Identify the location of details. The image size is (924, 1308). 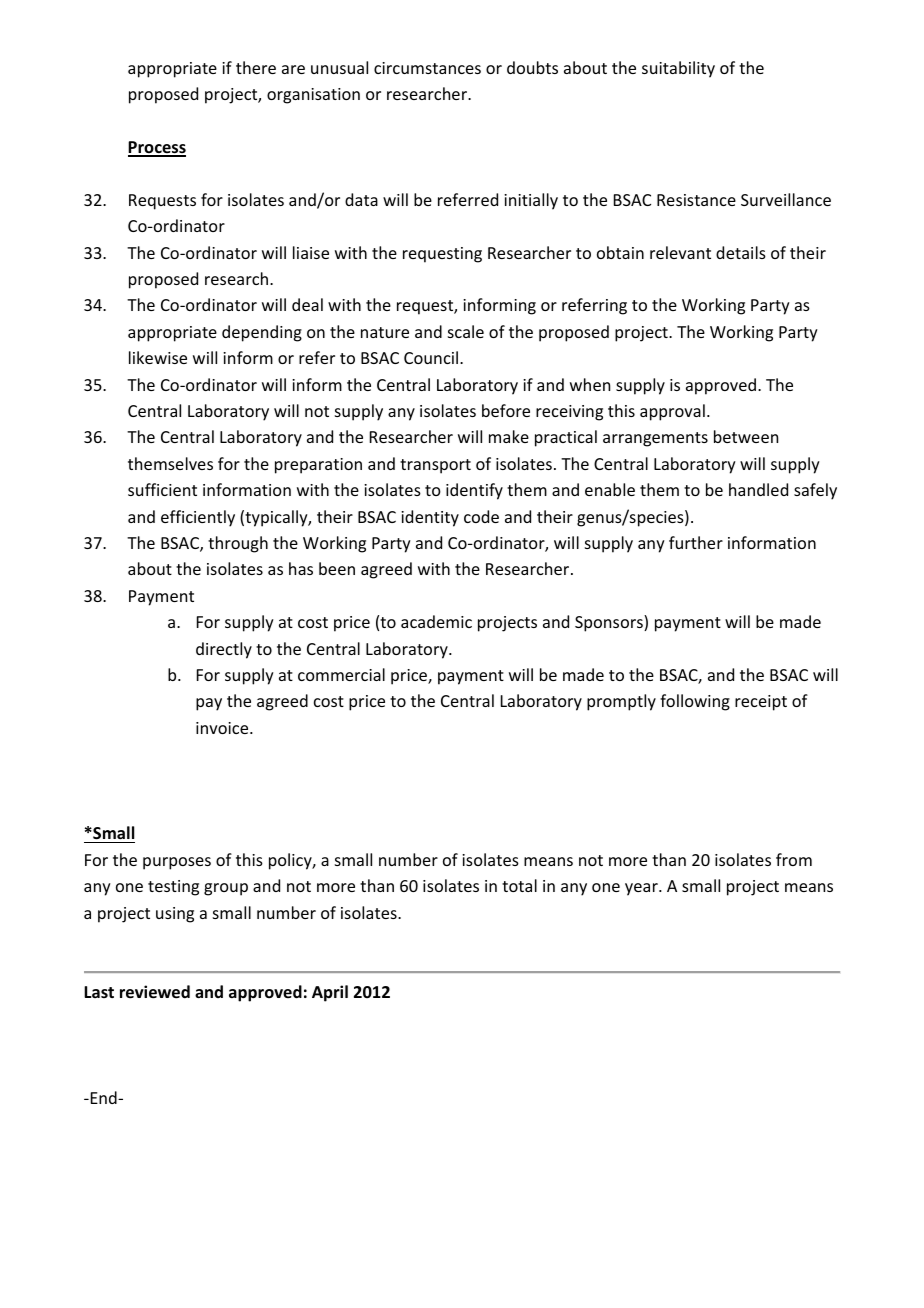
(741, 252).
